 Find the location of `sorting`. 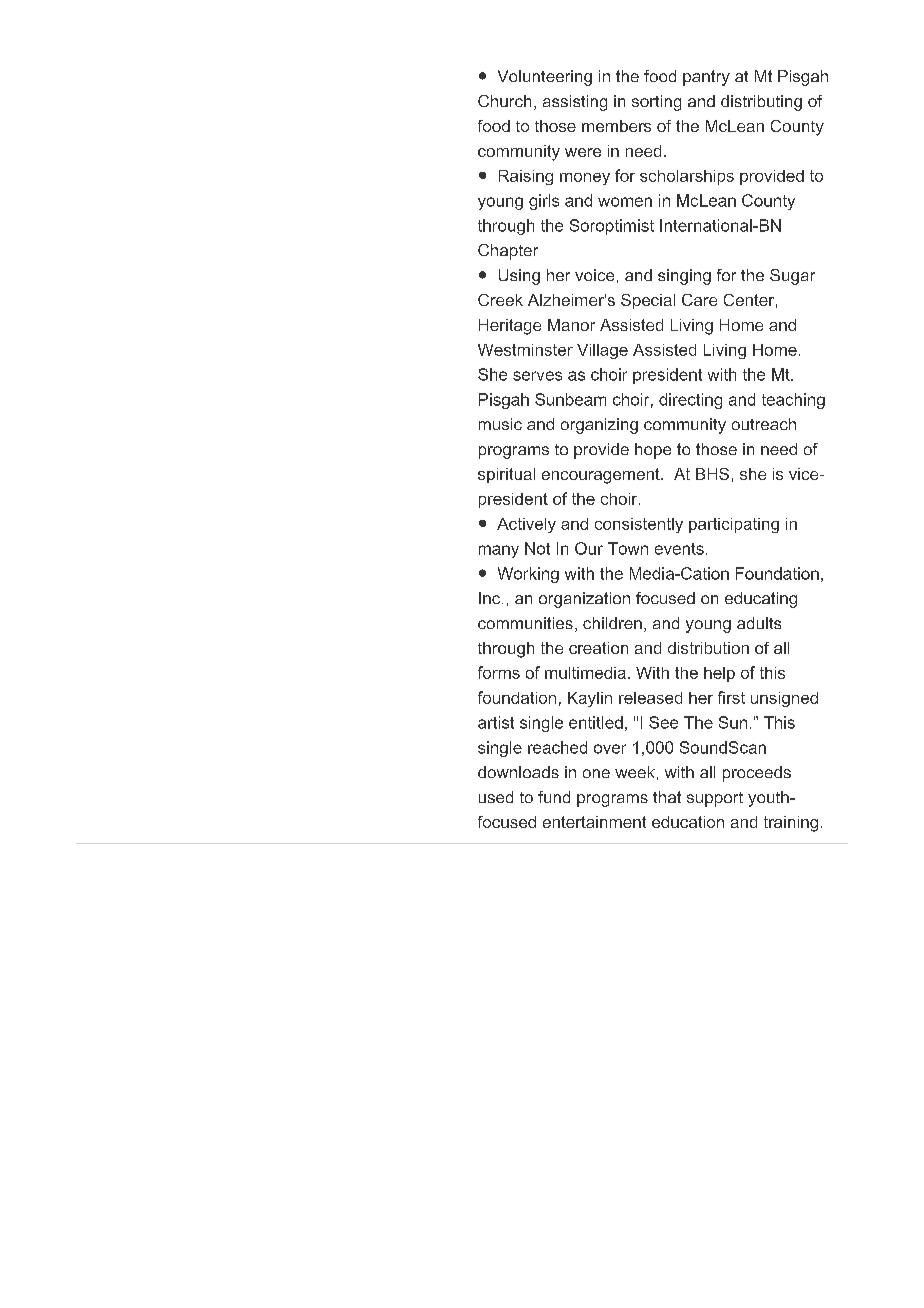

sorting is located at coordinates (656, 103).
